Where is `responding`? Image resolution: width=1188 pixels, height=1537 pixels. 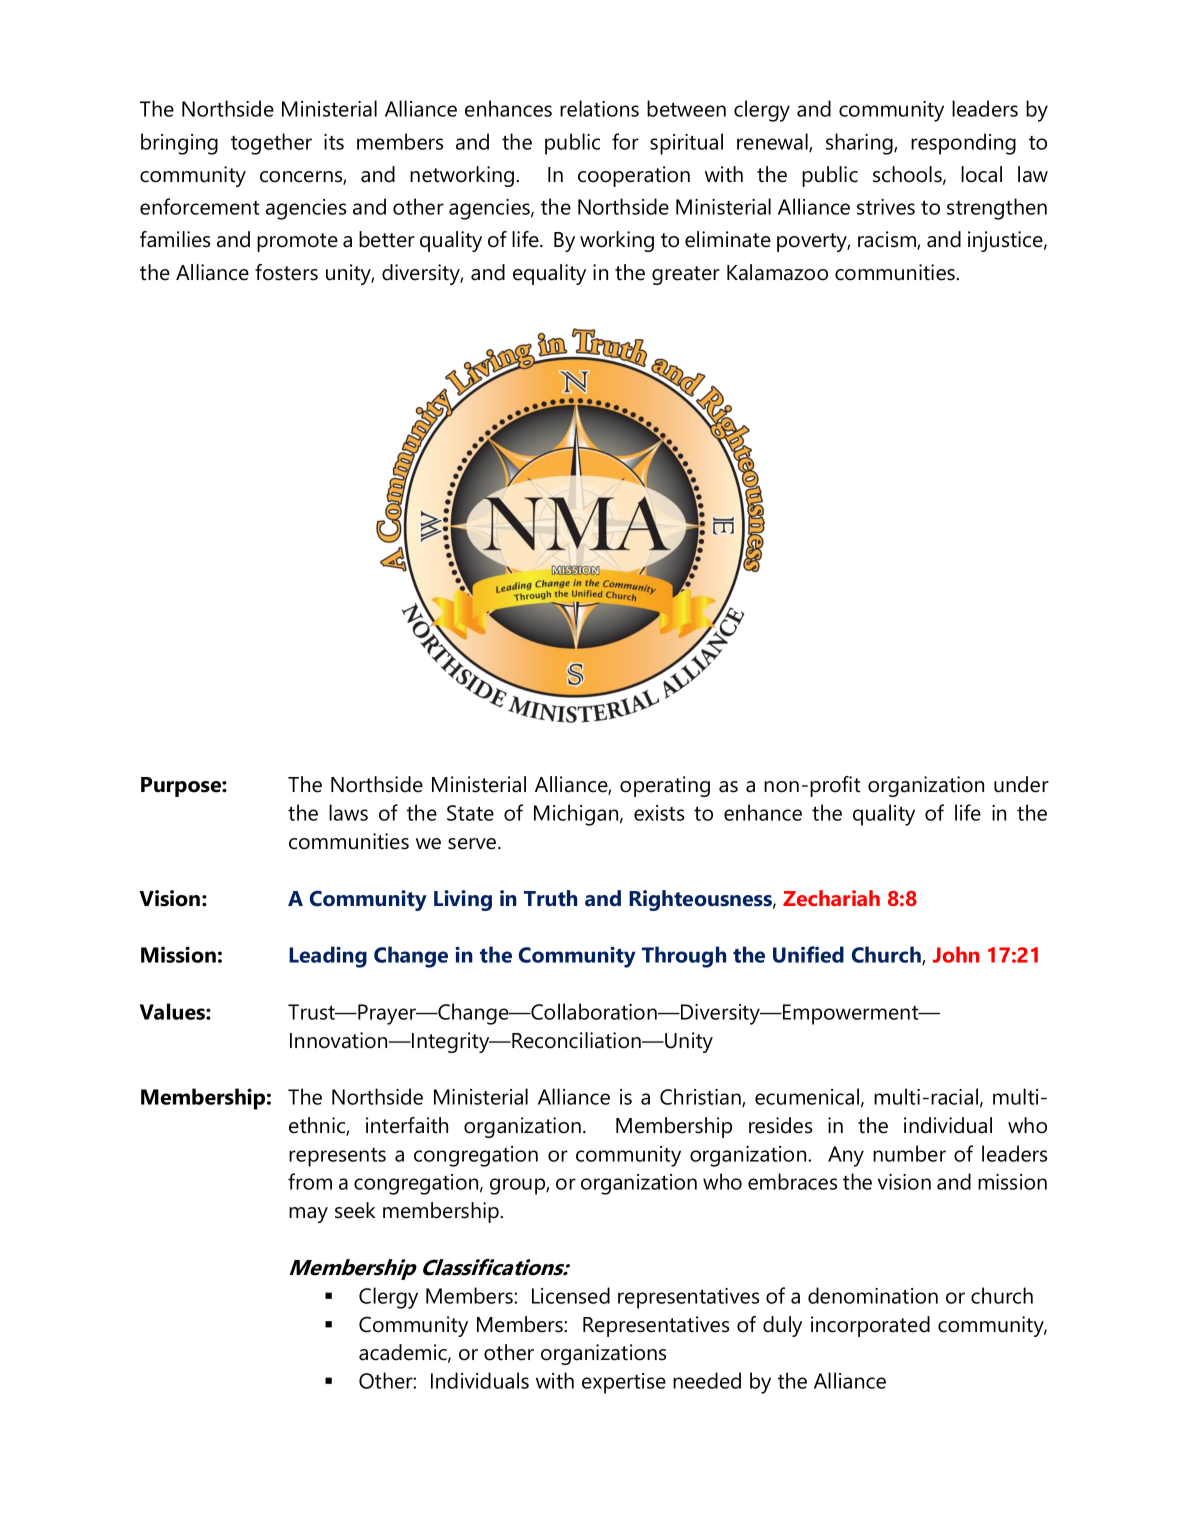 responding is located at coordinates (963, 144).
